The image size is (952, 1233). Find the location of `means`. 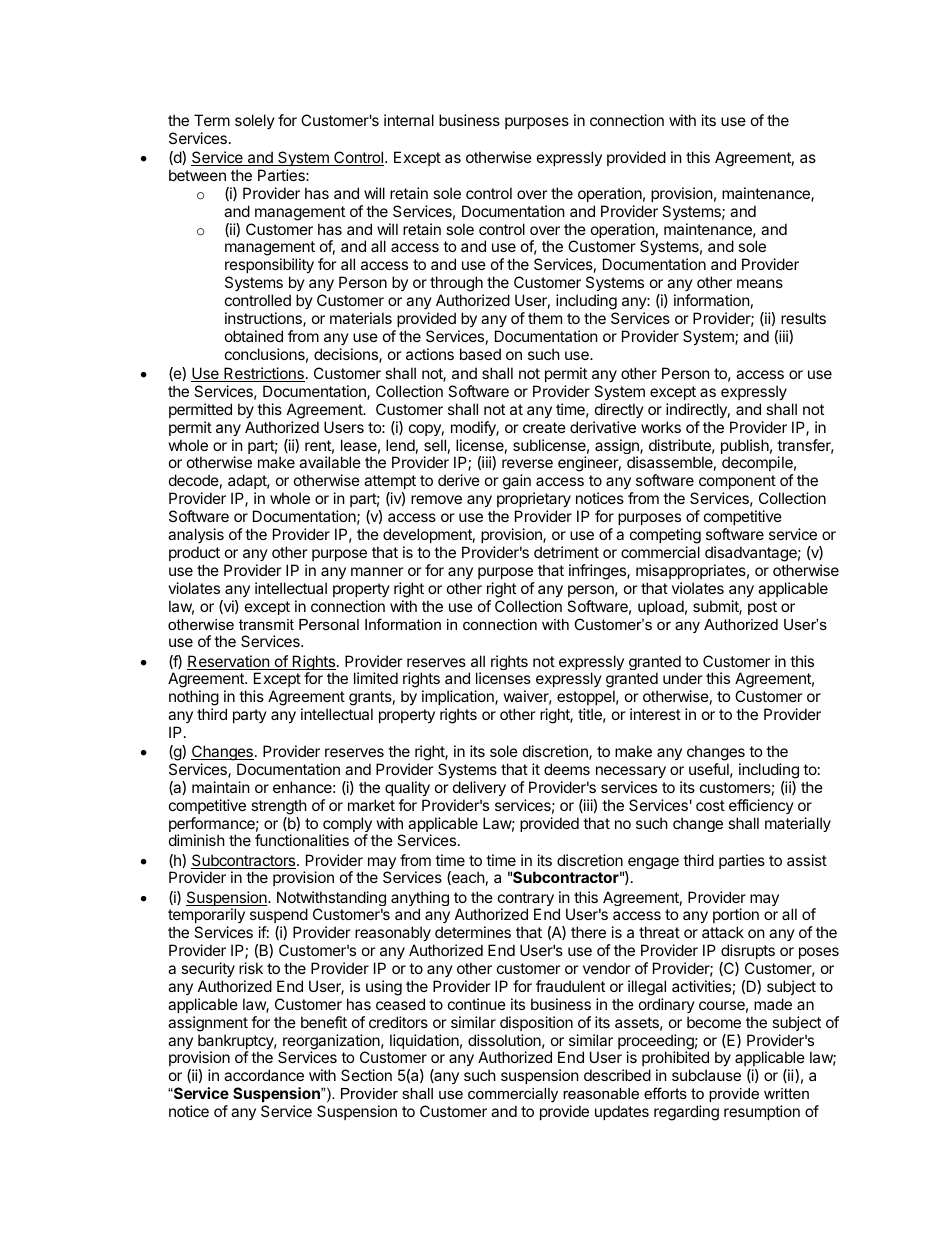

means is located at coordinates (760, 283).
